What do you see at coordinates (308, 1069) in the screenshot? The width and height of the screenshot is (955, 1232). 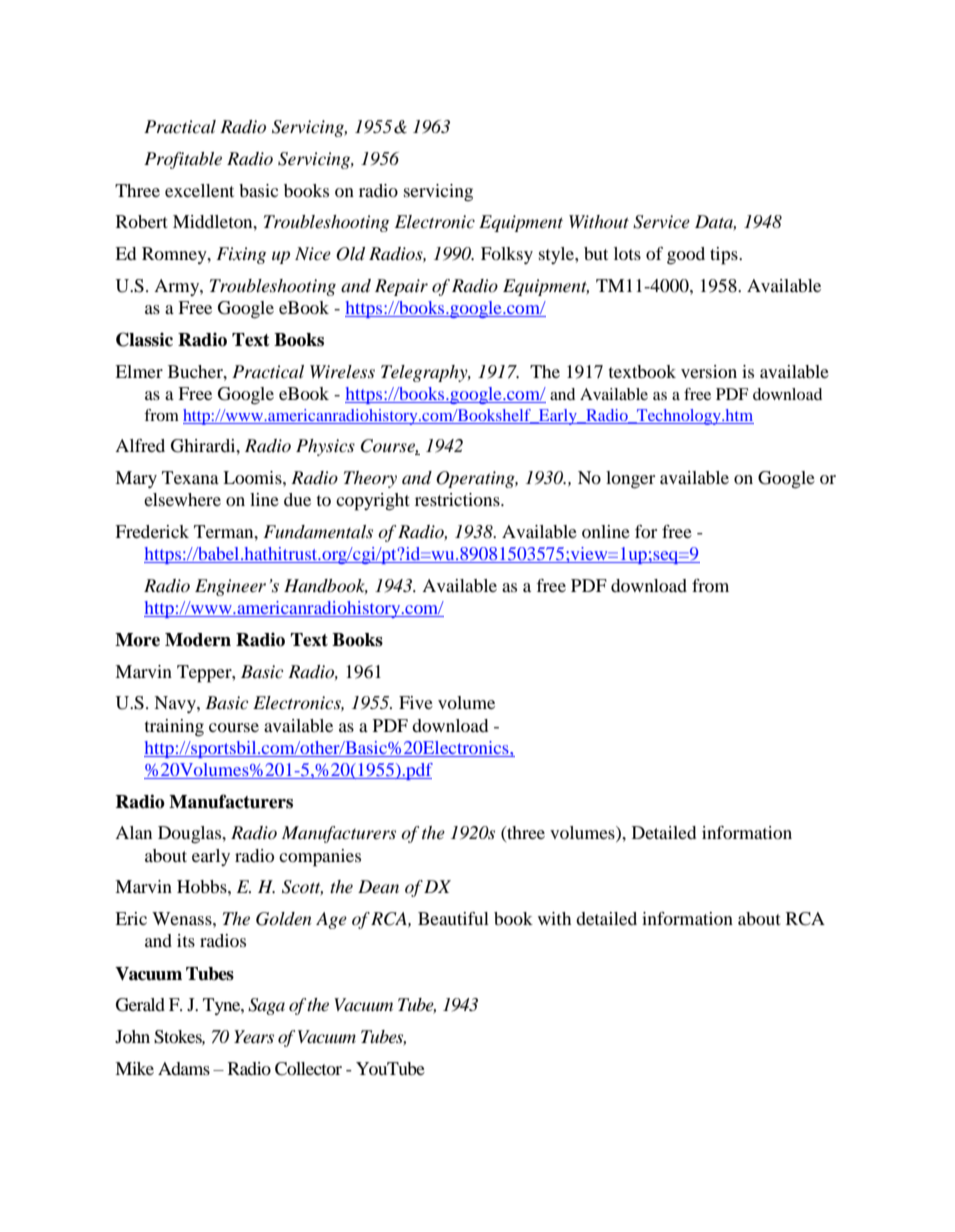 I see `Collector` at bounding box center [308, 1069].
